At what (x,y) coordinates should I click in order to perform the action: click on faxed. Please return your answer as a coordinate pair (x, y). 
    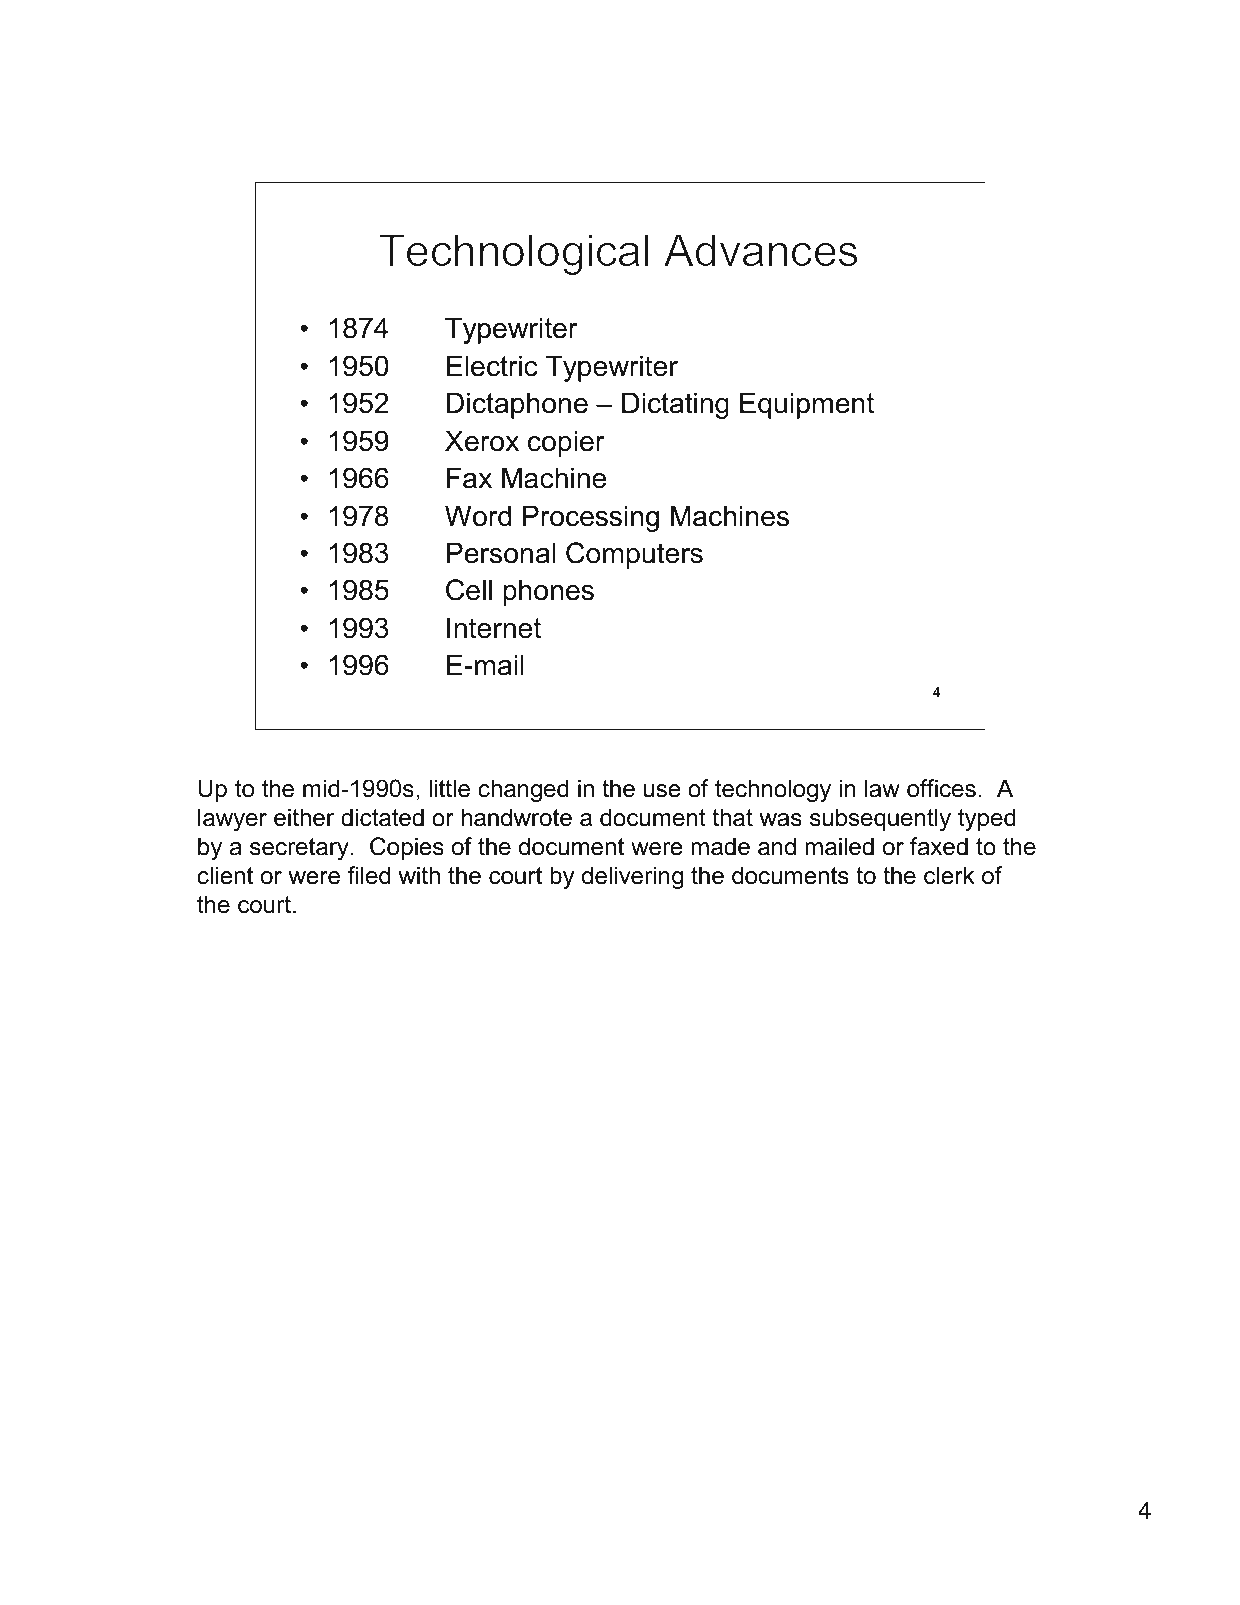
    Looking at the image, I should click on (939, 846).
